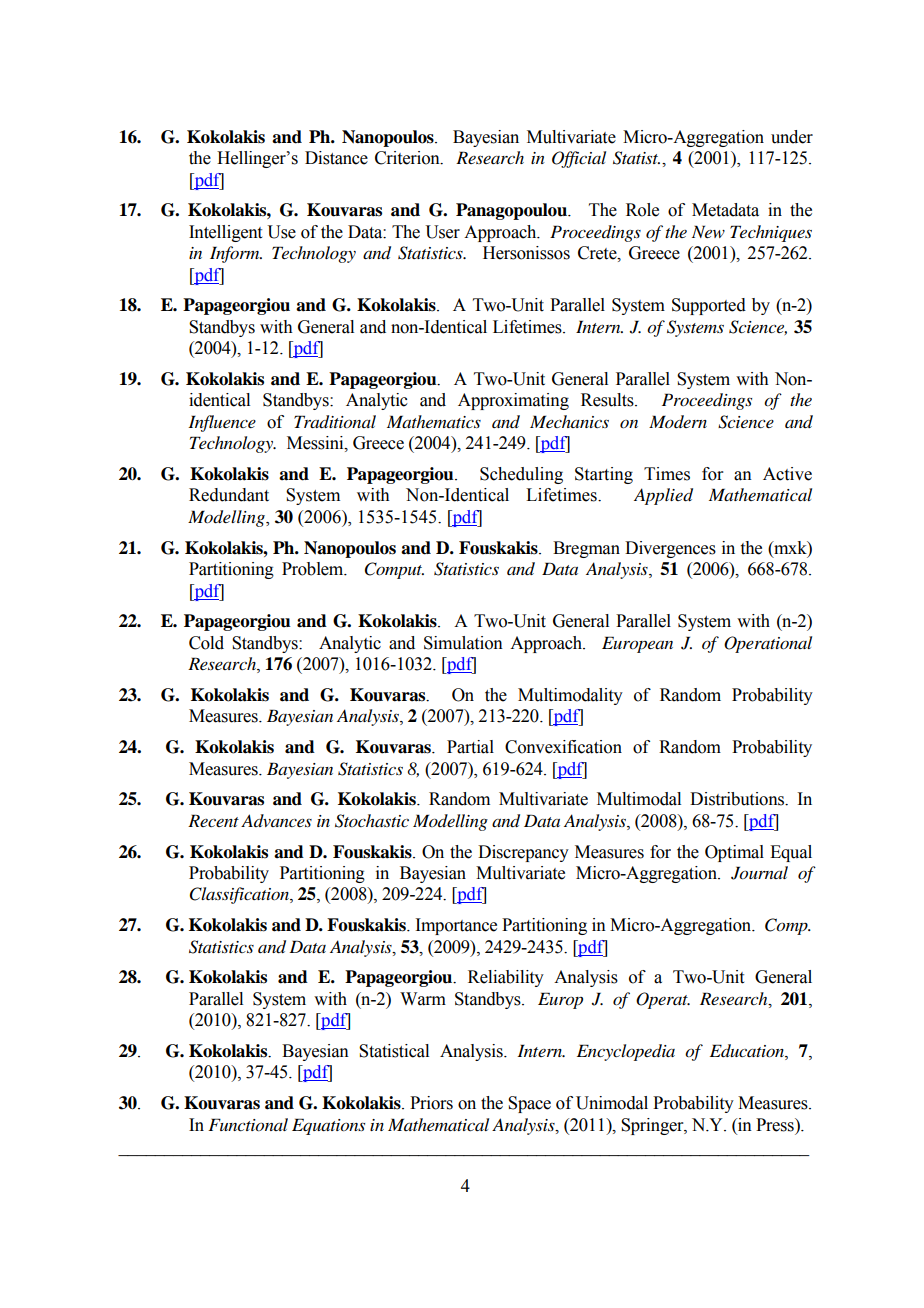 Image resolution: width=924 pixels, height=1308 pixels. I want to click on Space, so click(529, 1104).
